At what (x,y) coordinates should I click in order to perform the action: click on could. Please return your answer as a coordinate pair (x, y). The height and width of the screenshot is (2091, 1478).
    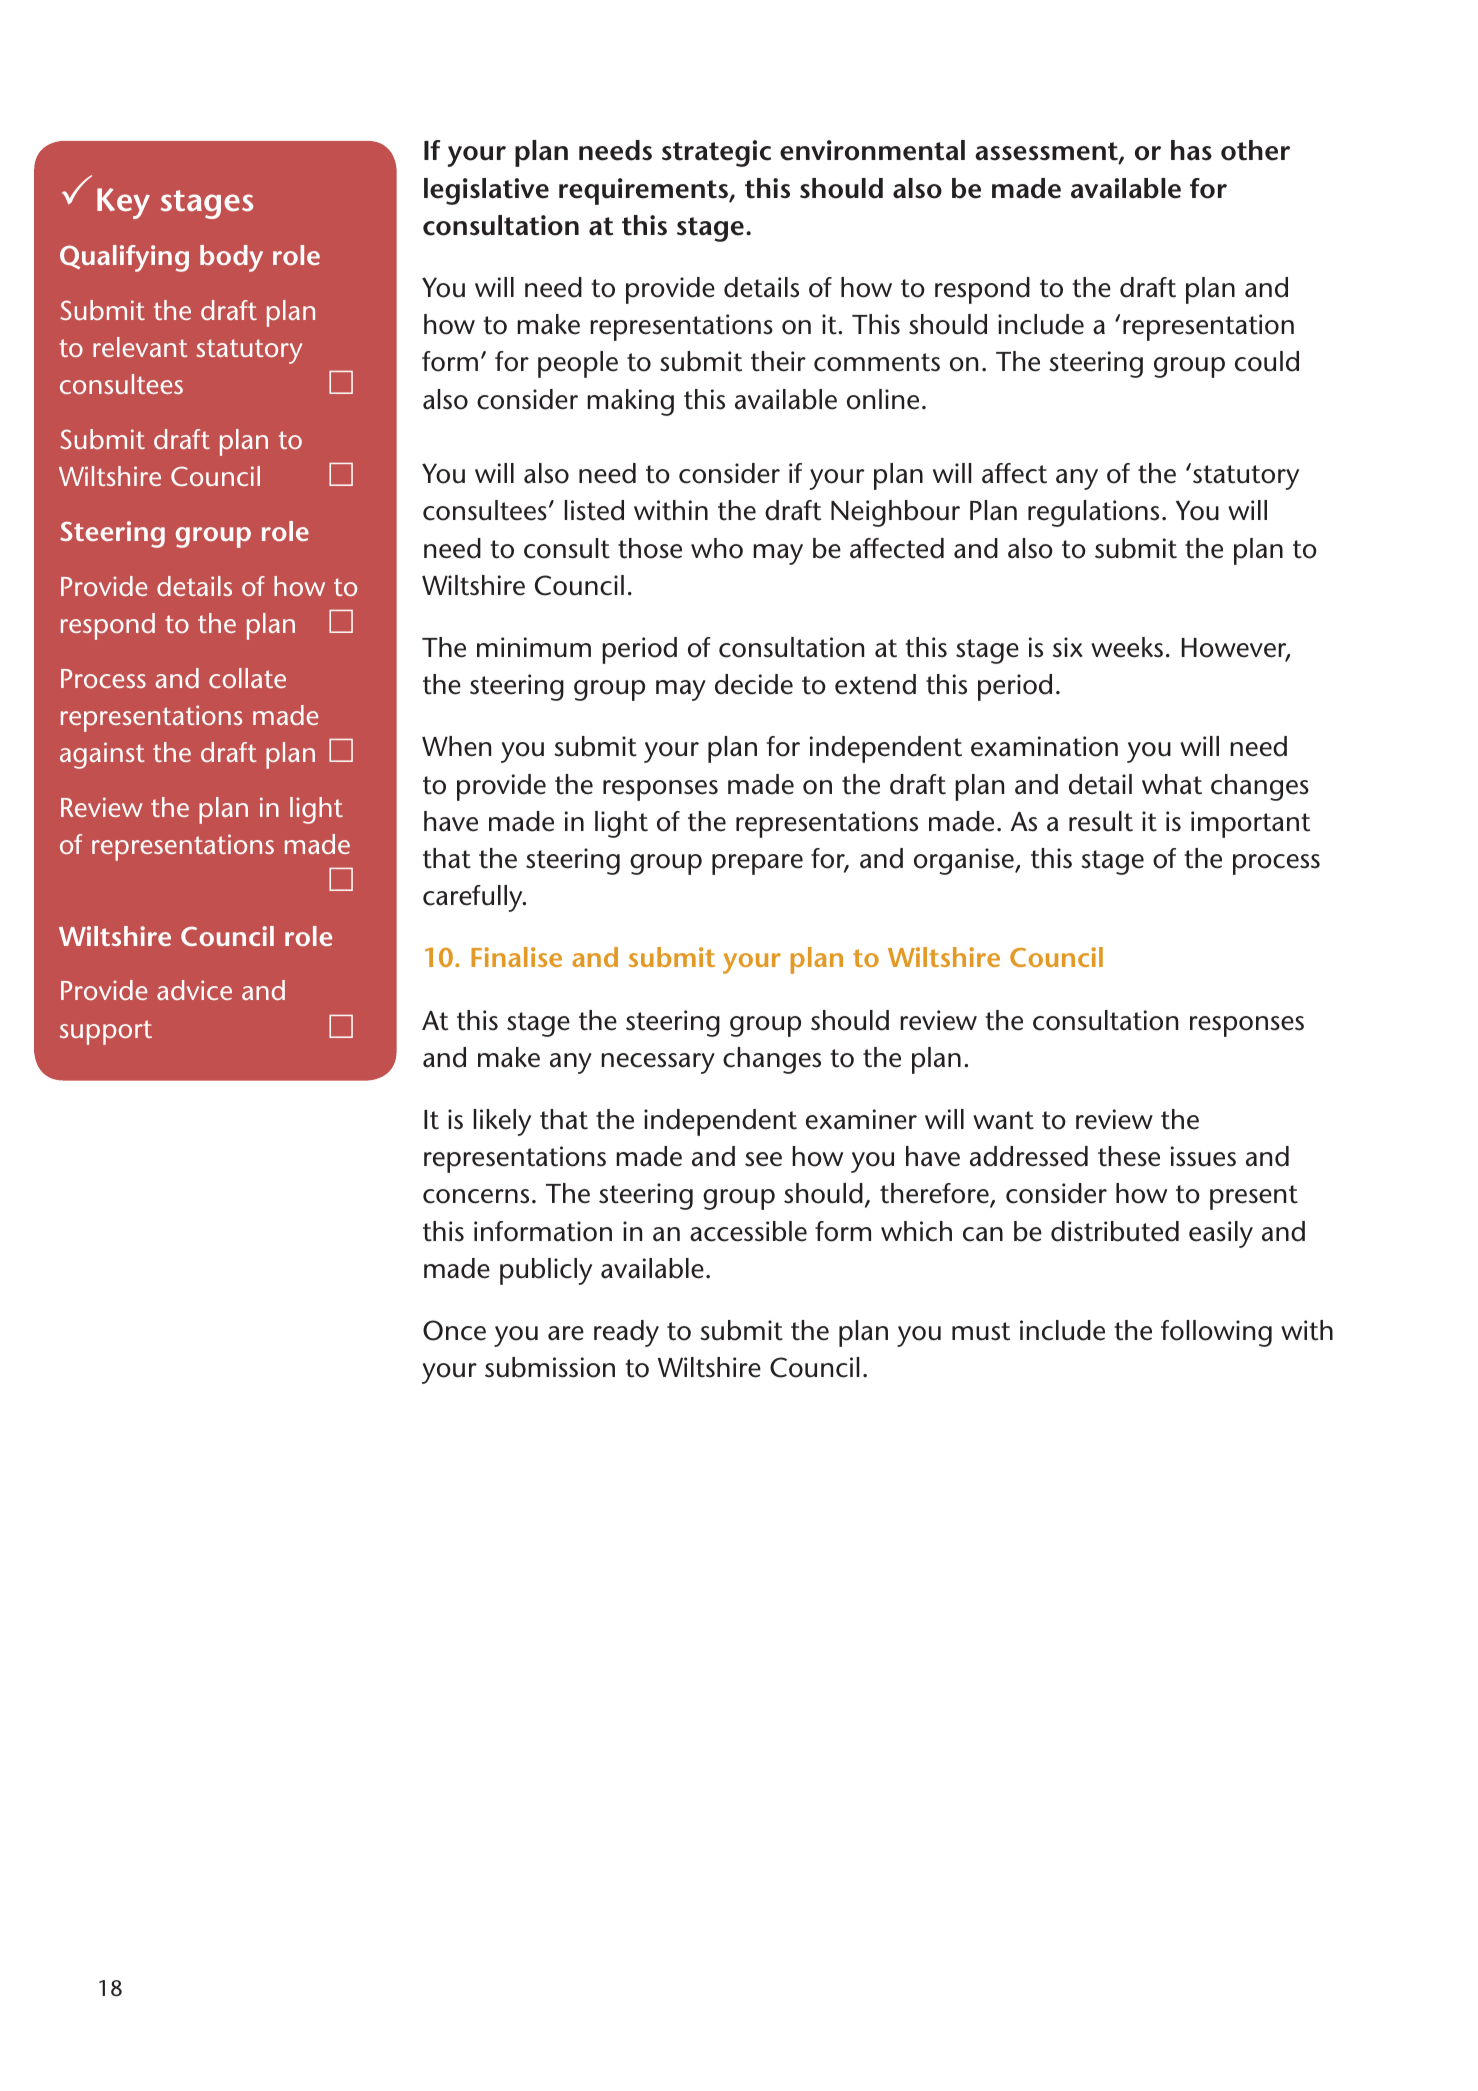
    Looking at the image, I should click on (1267, 361).
